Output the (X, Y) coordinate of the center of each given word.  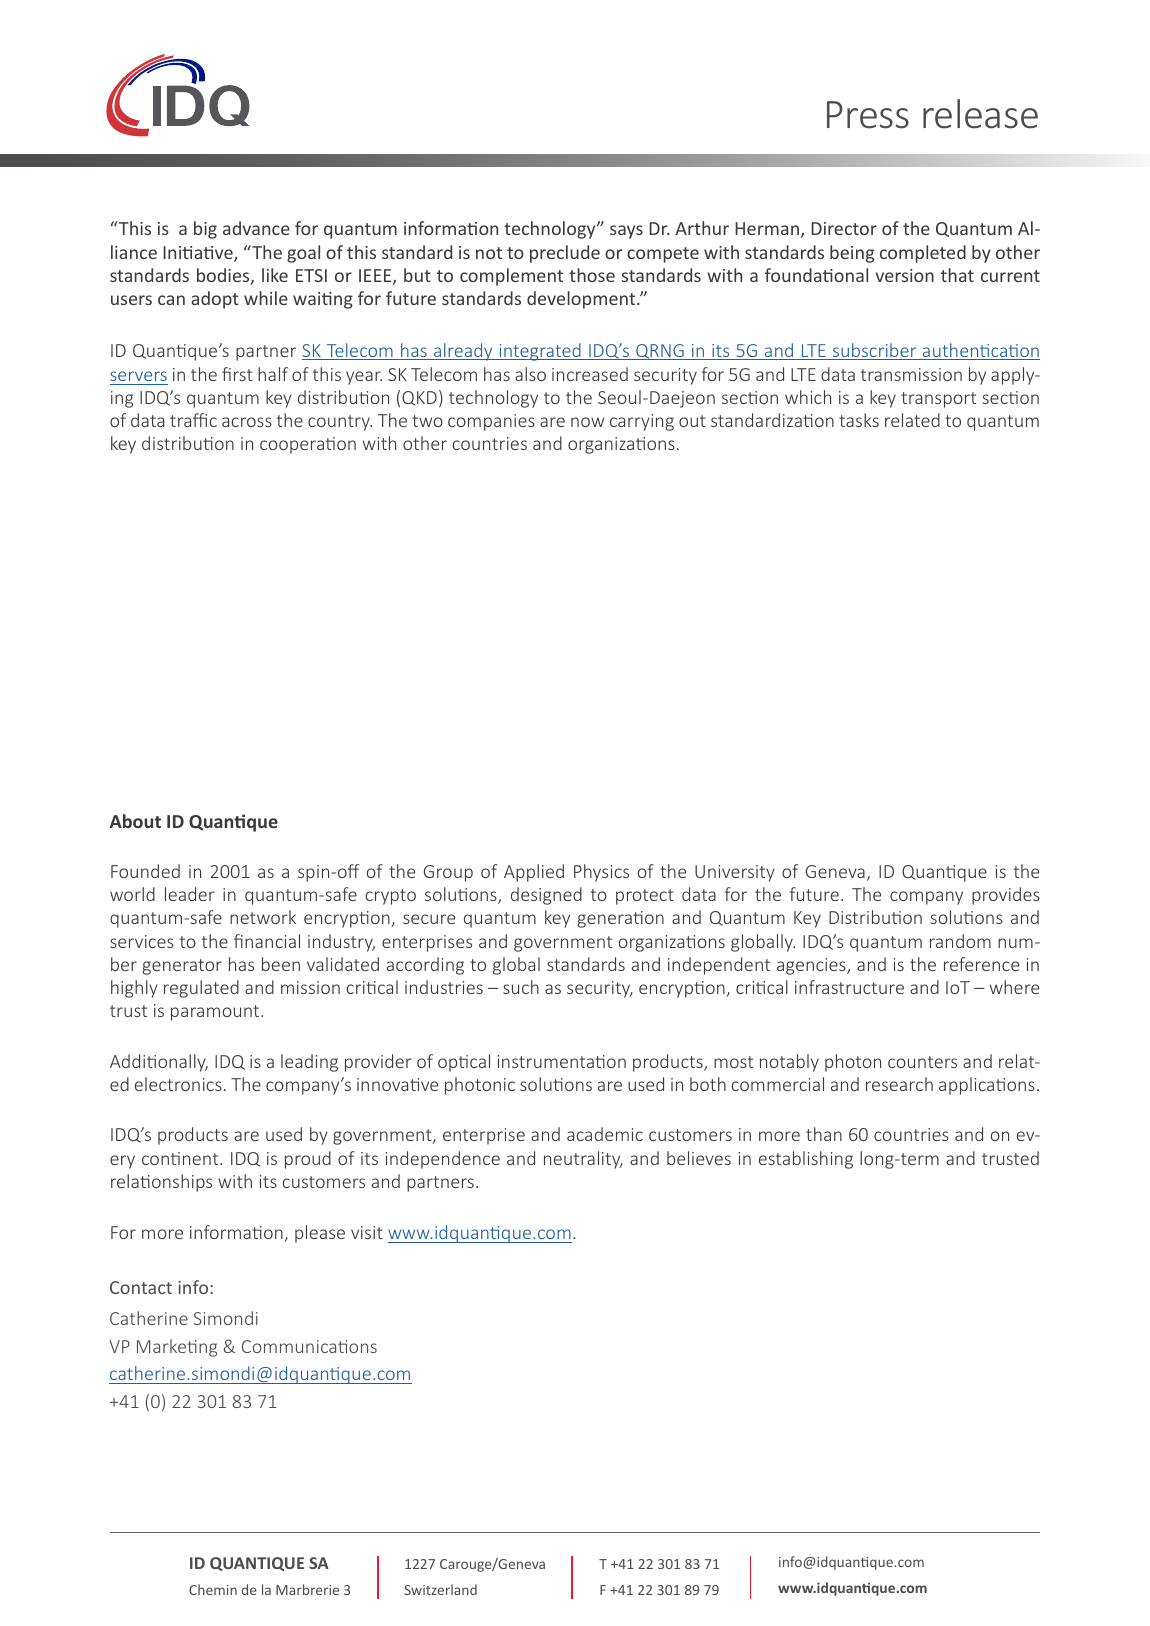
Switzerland (440, 1589)
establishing (806, 1160)
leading (309, 1063)
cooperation (308, 445)
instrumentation (562, 1061)
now (587, 422)
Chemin (213, 1589)
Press (868, 115)
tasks (859, 420)
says (626, 232)
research (899, 1084)
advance (256, 228)
